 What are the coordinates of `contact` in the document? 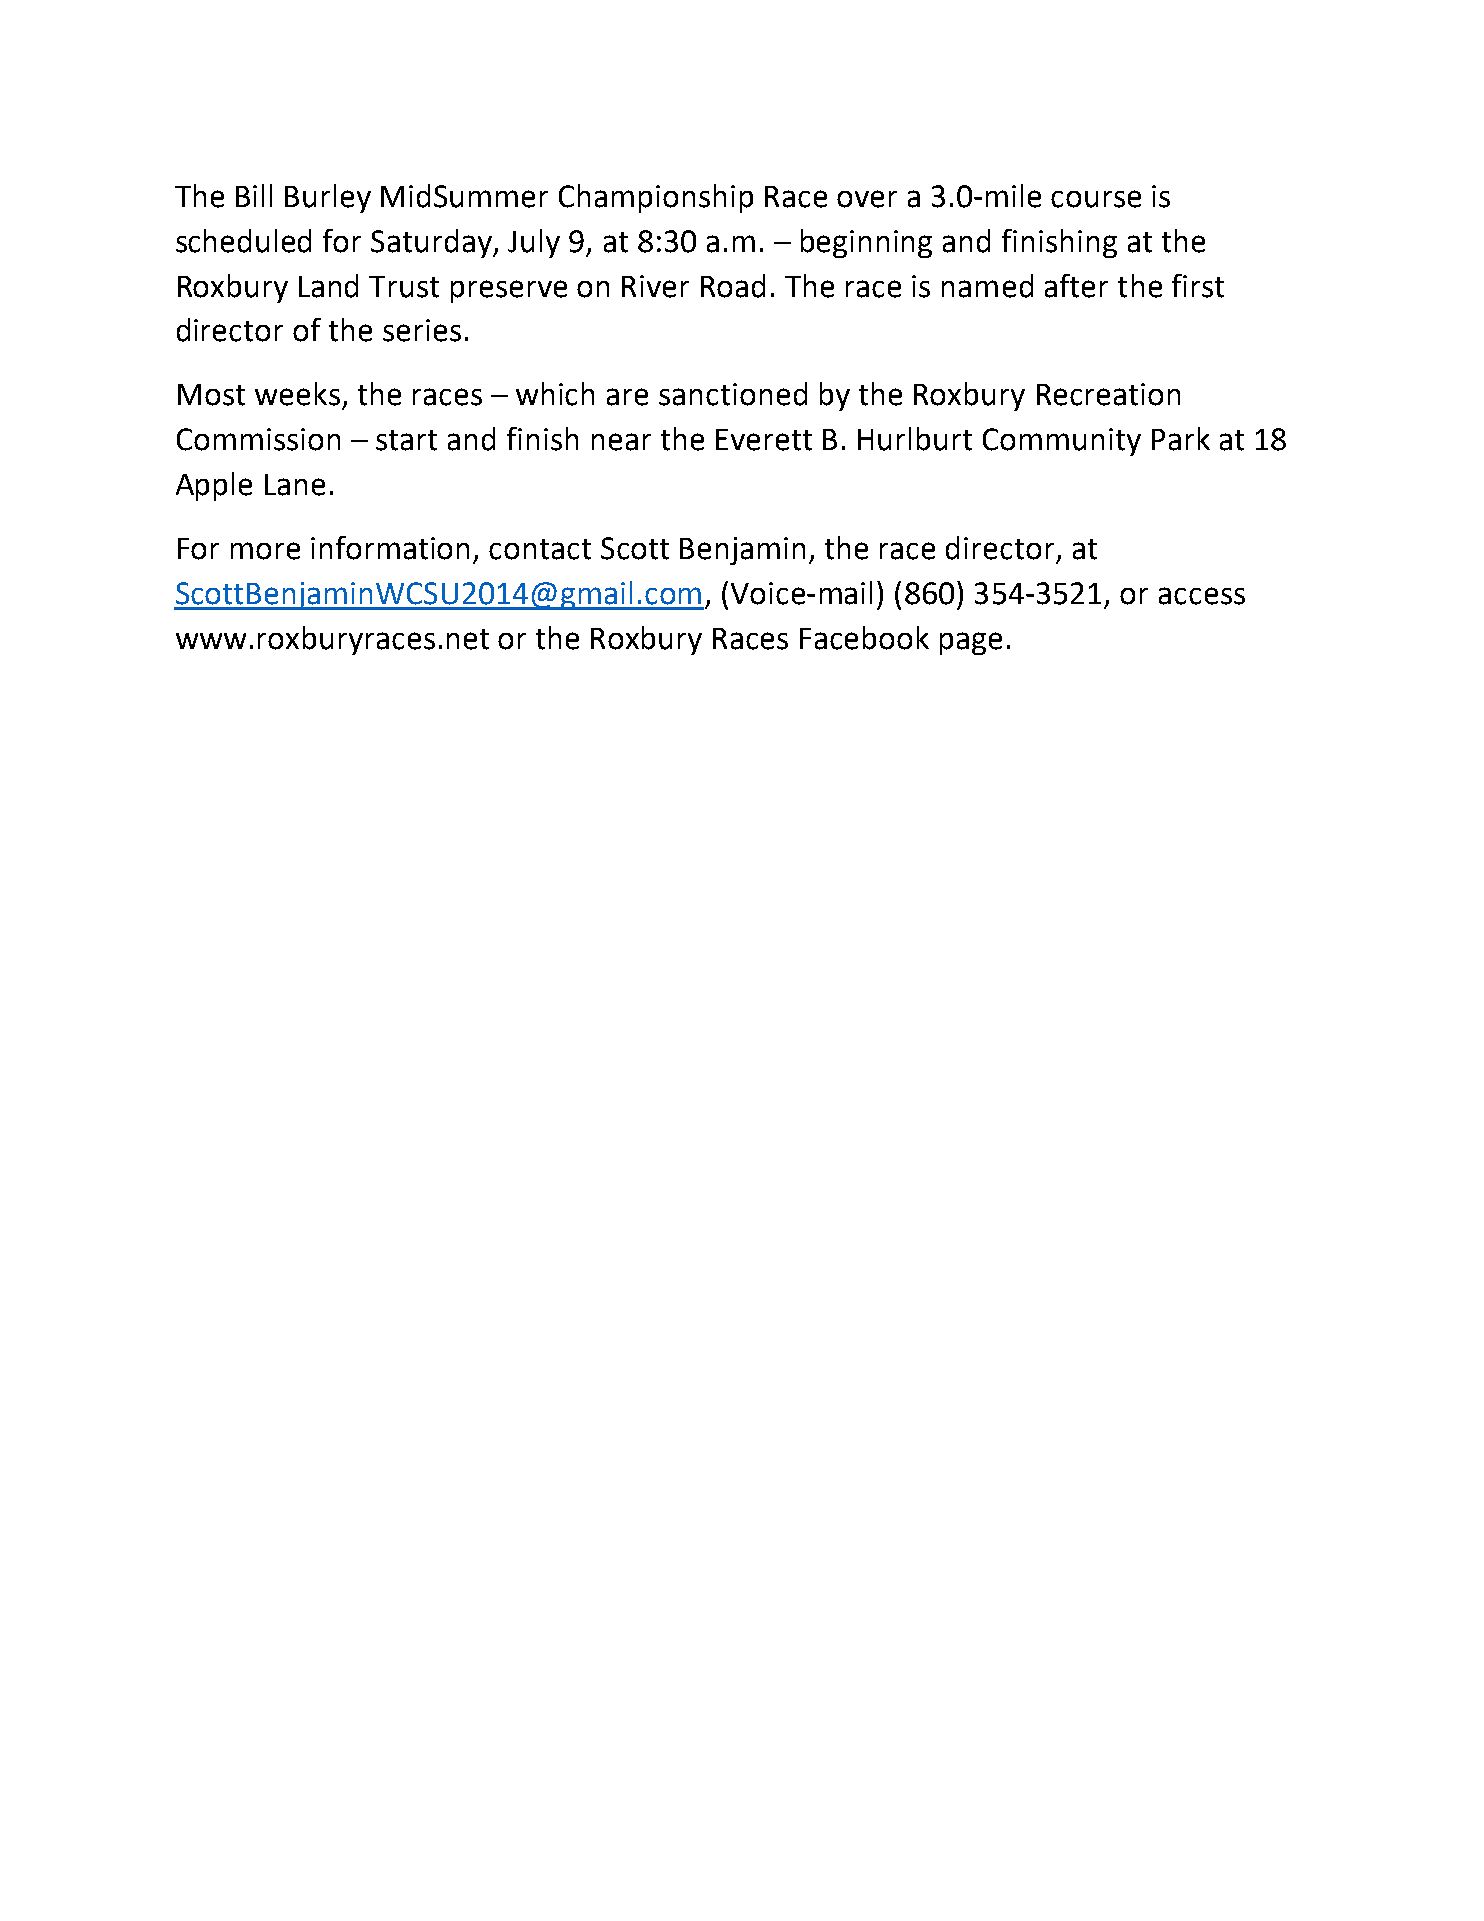 It's located at (540, 549).
